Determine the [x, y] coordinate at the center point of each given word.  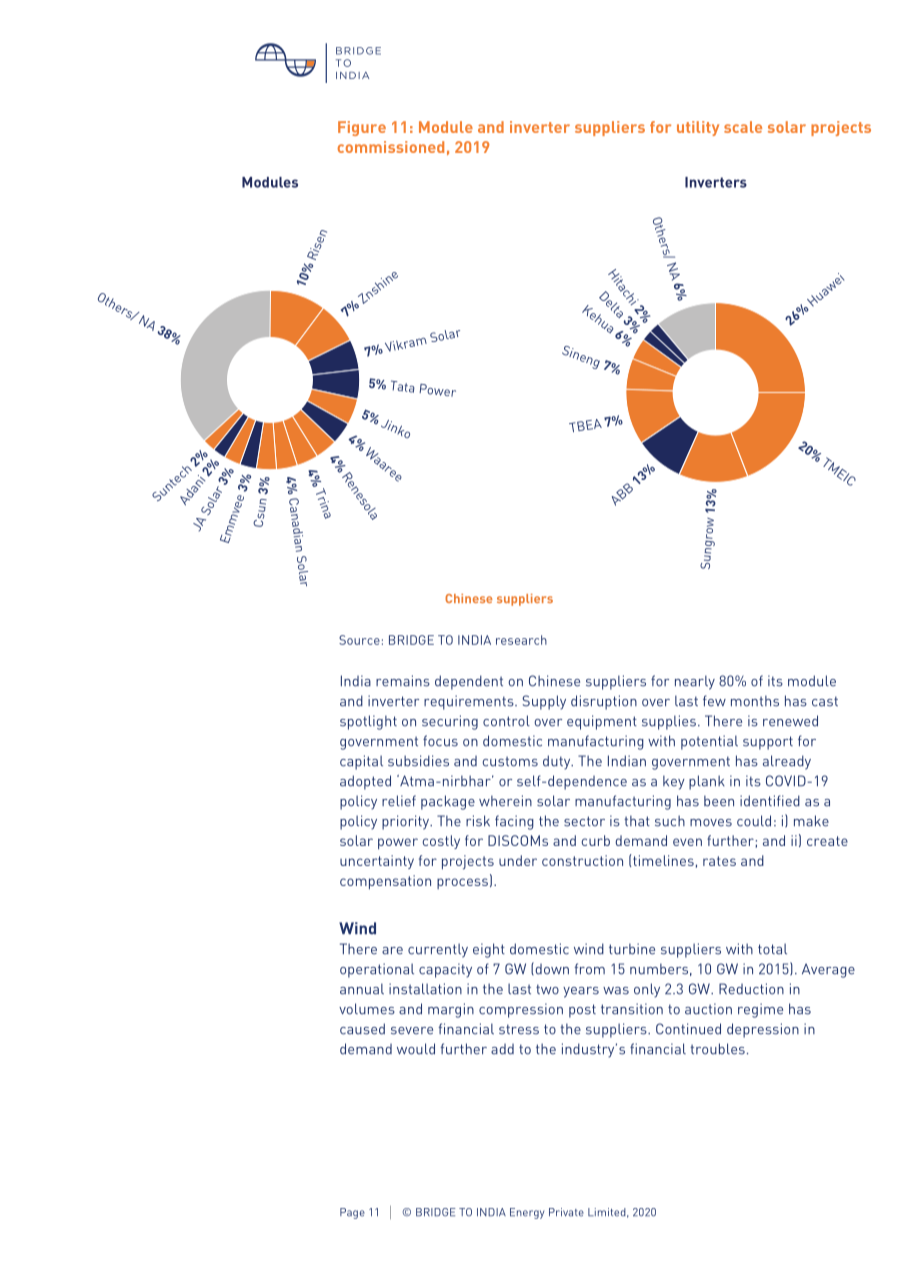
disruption [604, 702]
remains [403, 681]
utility [698, 128]
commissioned [391, 147]
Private [566, 1212]
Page [352, 1213]
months [755, 701]
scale [743, 127]
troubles [717, 1049]
